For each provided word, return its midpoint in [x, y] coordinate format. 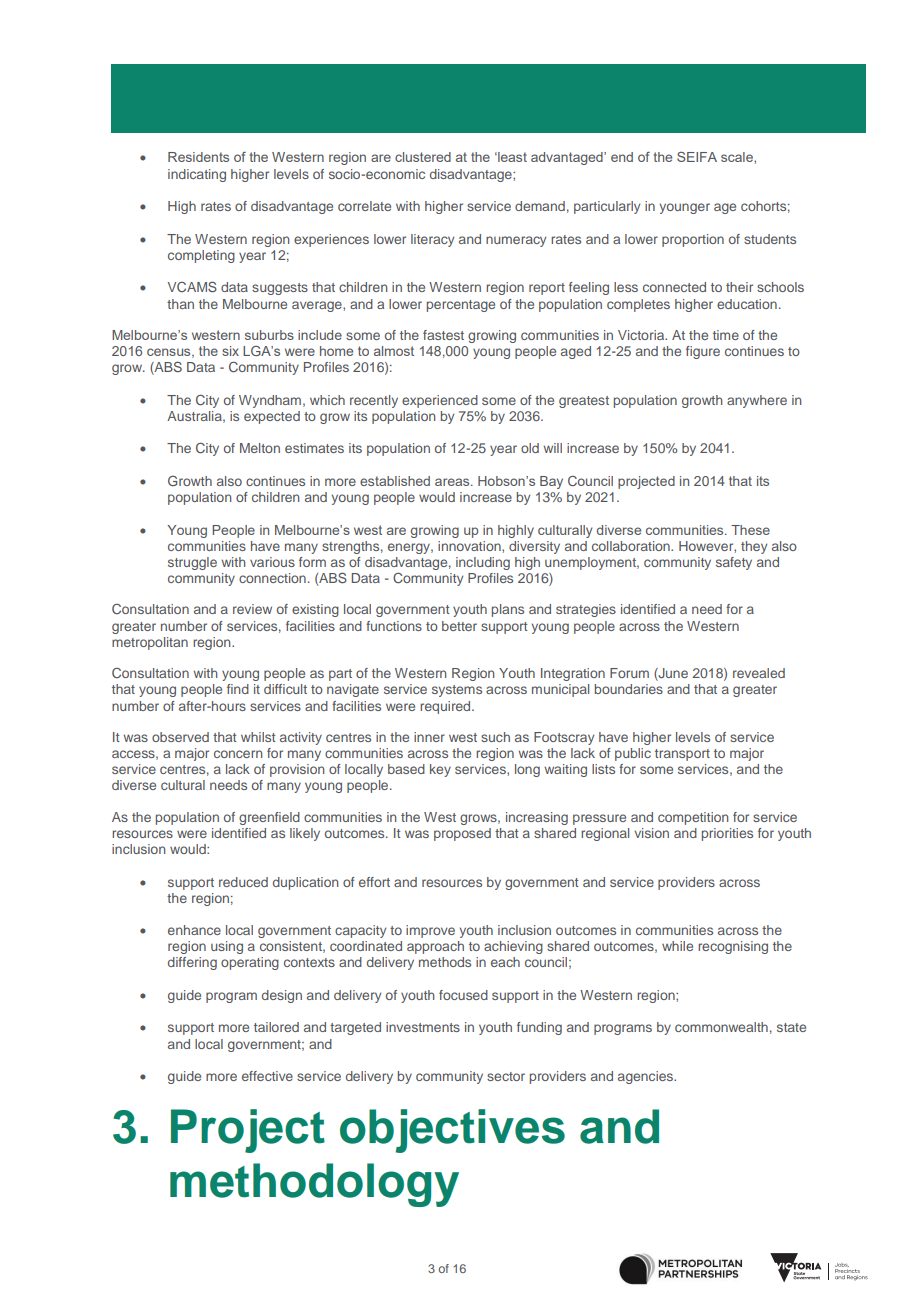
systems [457, 691]
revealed [759, 673]
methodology [314, 1185]
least [511, 157]
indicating [197, 175]
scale [738, 157]
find [238, 689]
